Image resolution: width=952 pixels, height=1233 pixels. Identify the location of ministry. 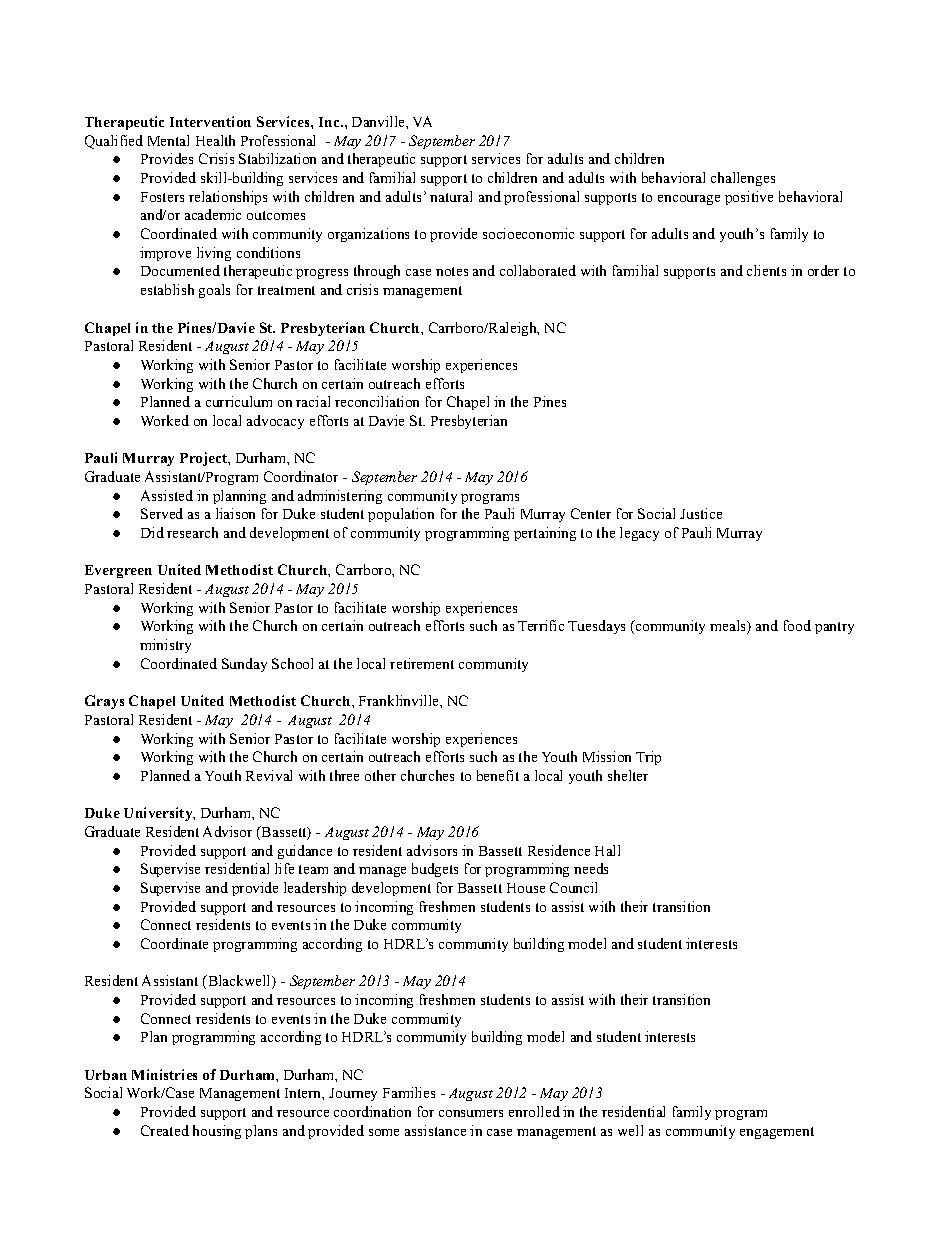
(165, 646).
